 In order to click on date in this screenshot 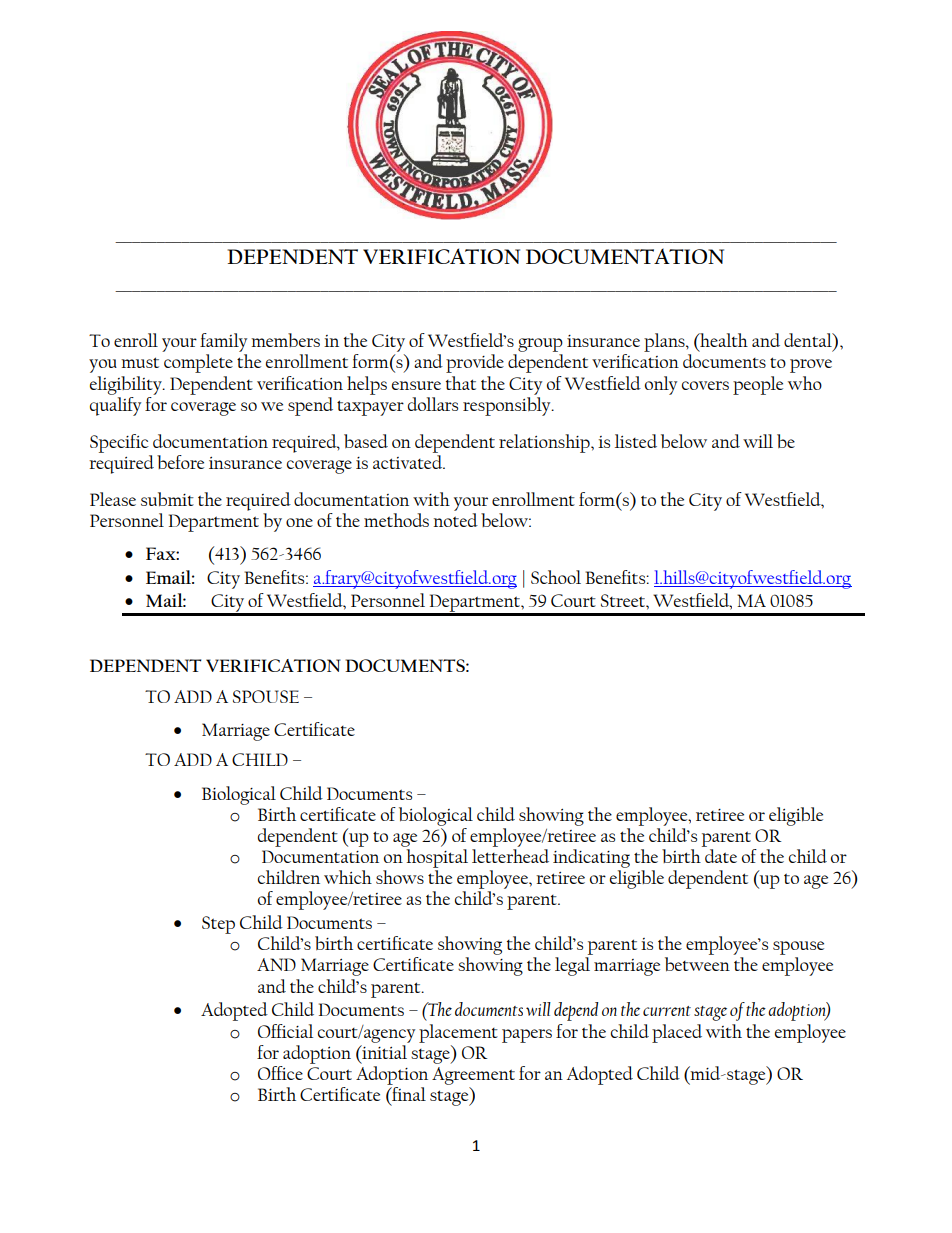, I will do `click(721, 856)`.
